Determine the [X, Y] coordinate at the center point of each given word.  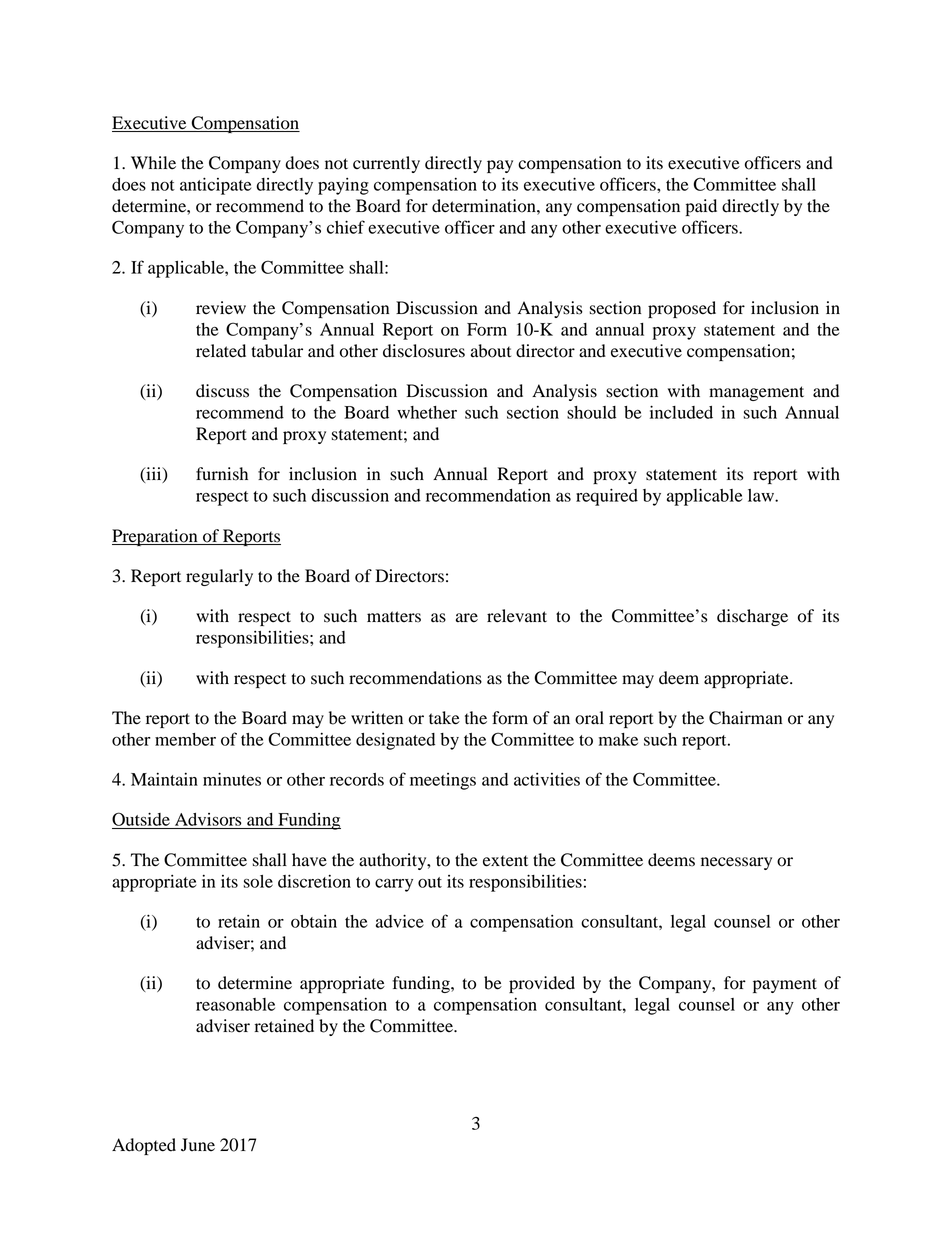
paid [701, 207]
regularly [219, 577]
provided [542, 984]
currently [386, 164]
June [198, 1144]
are [467, 618]
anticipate [215, 186]
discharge [752, 617]
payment [785, 985]
